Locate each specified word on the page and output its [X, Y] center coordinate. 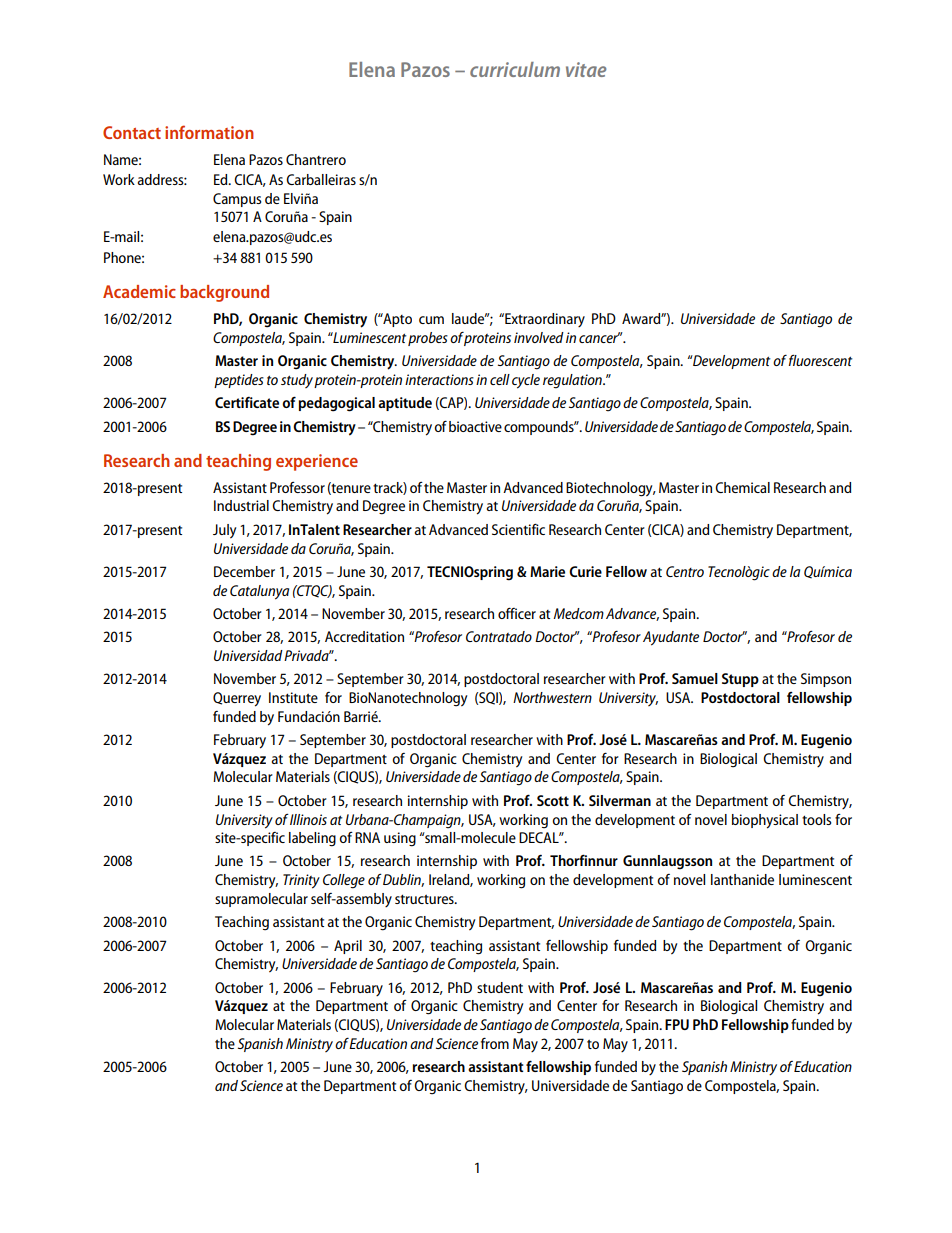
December [244, 571]
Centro [685, 571]
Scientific [518, 529]
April [348, 947]
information [209, 132]
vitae [586, 69]
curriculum [515, 69]
